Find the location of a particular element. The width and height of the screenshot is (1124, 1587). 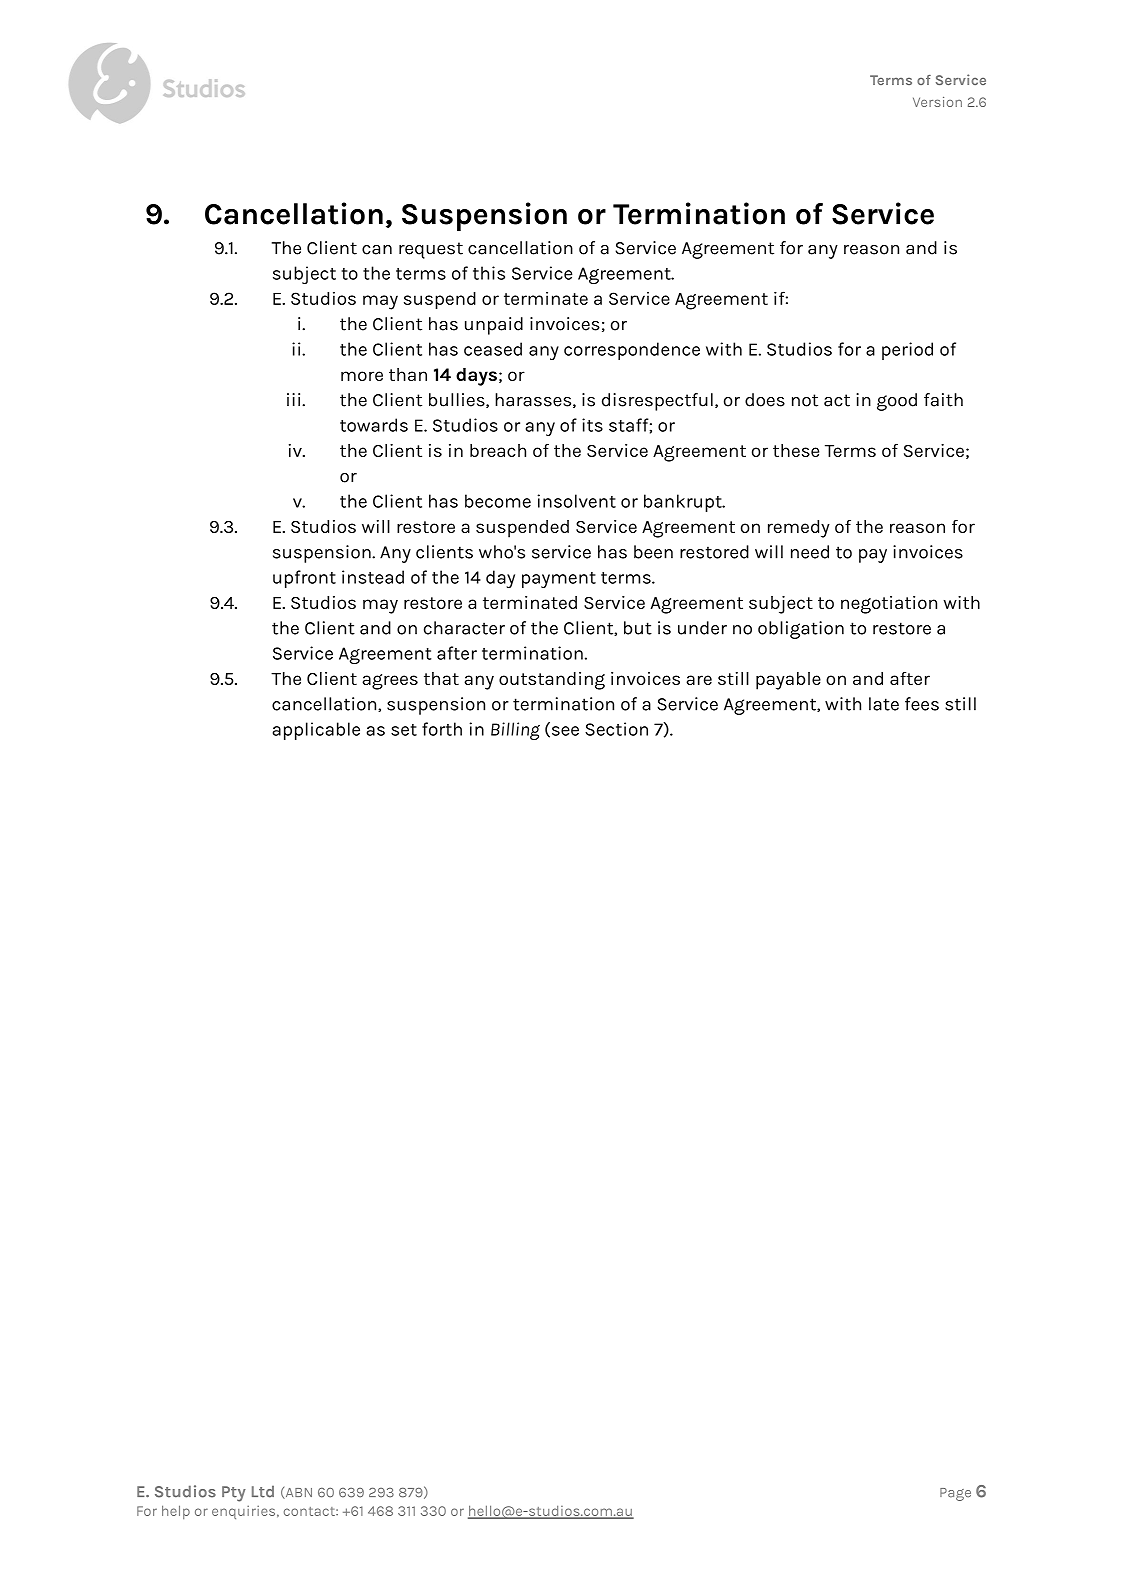

Ltd is located at coordinates (263, 1491).
